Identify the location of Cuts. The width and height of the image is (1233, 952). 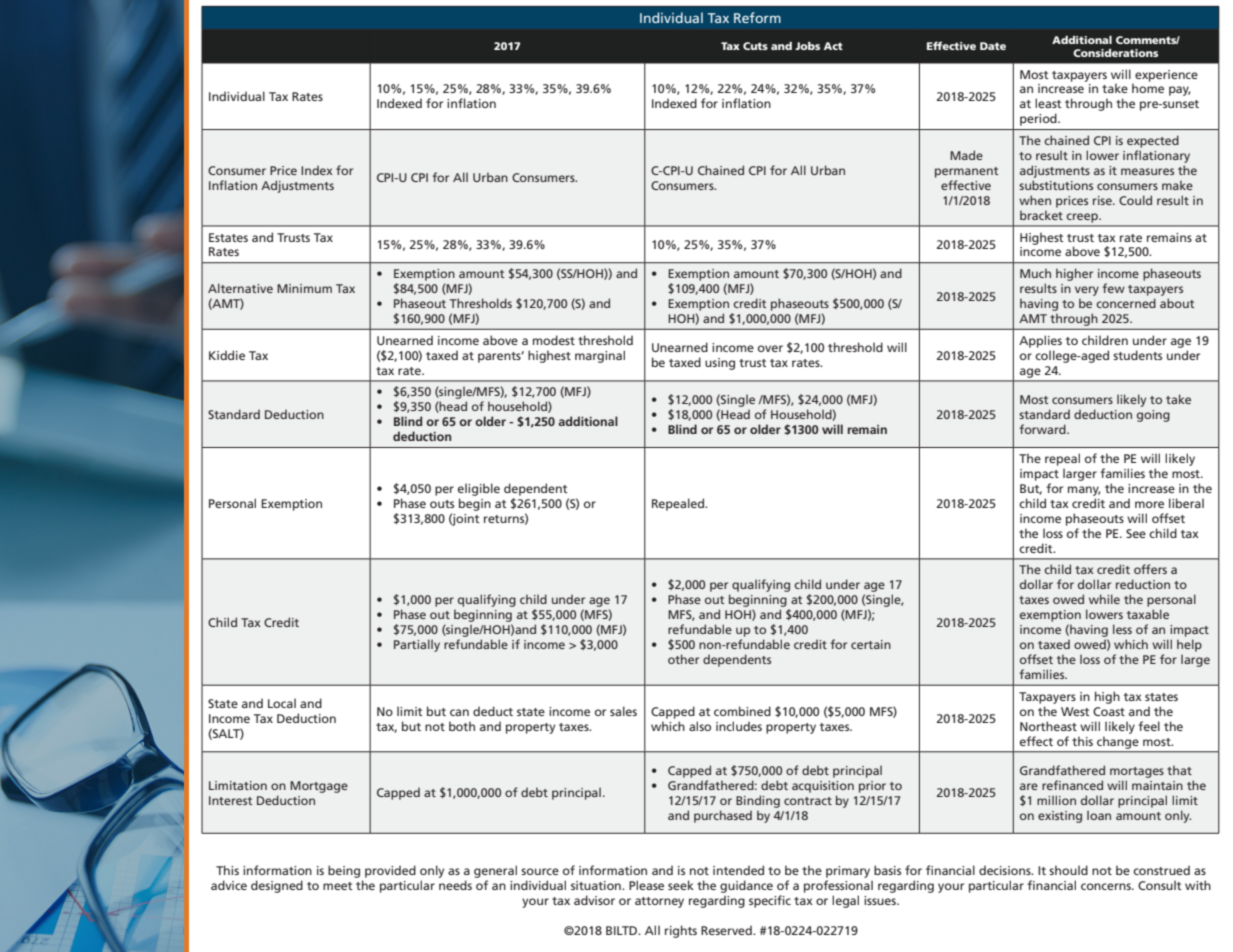
(755, 46).
